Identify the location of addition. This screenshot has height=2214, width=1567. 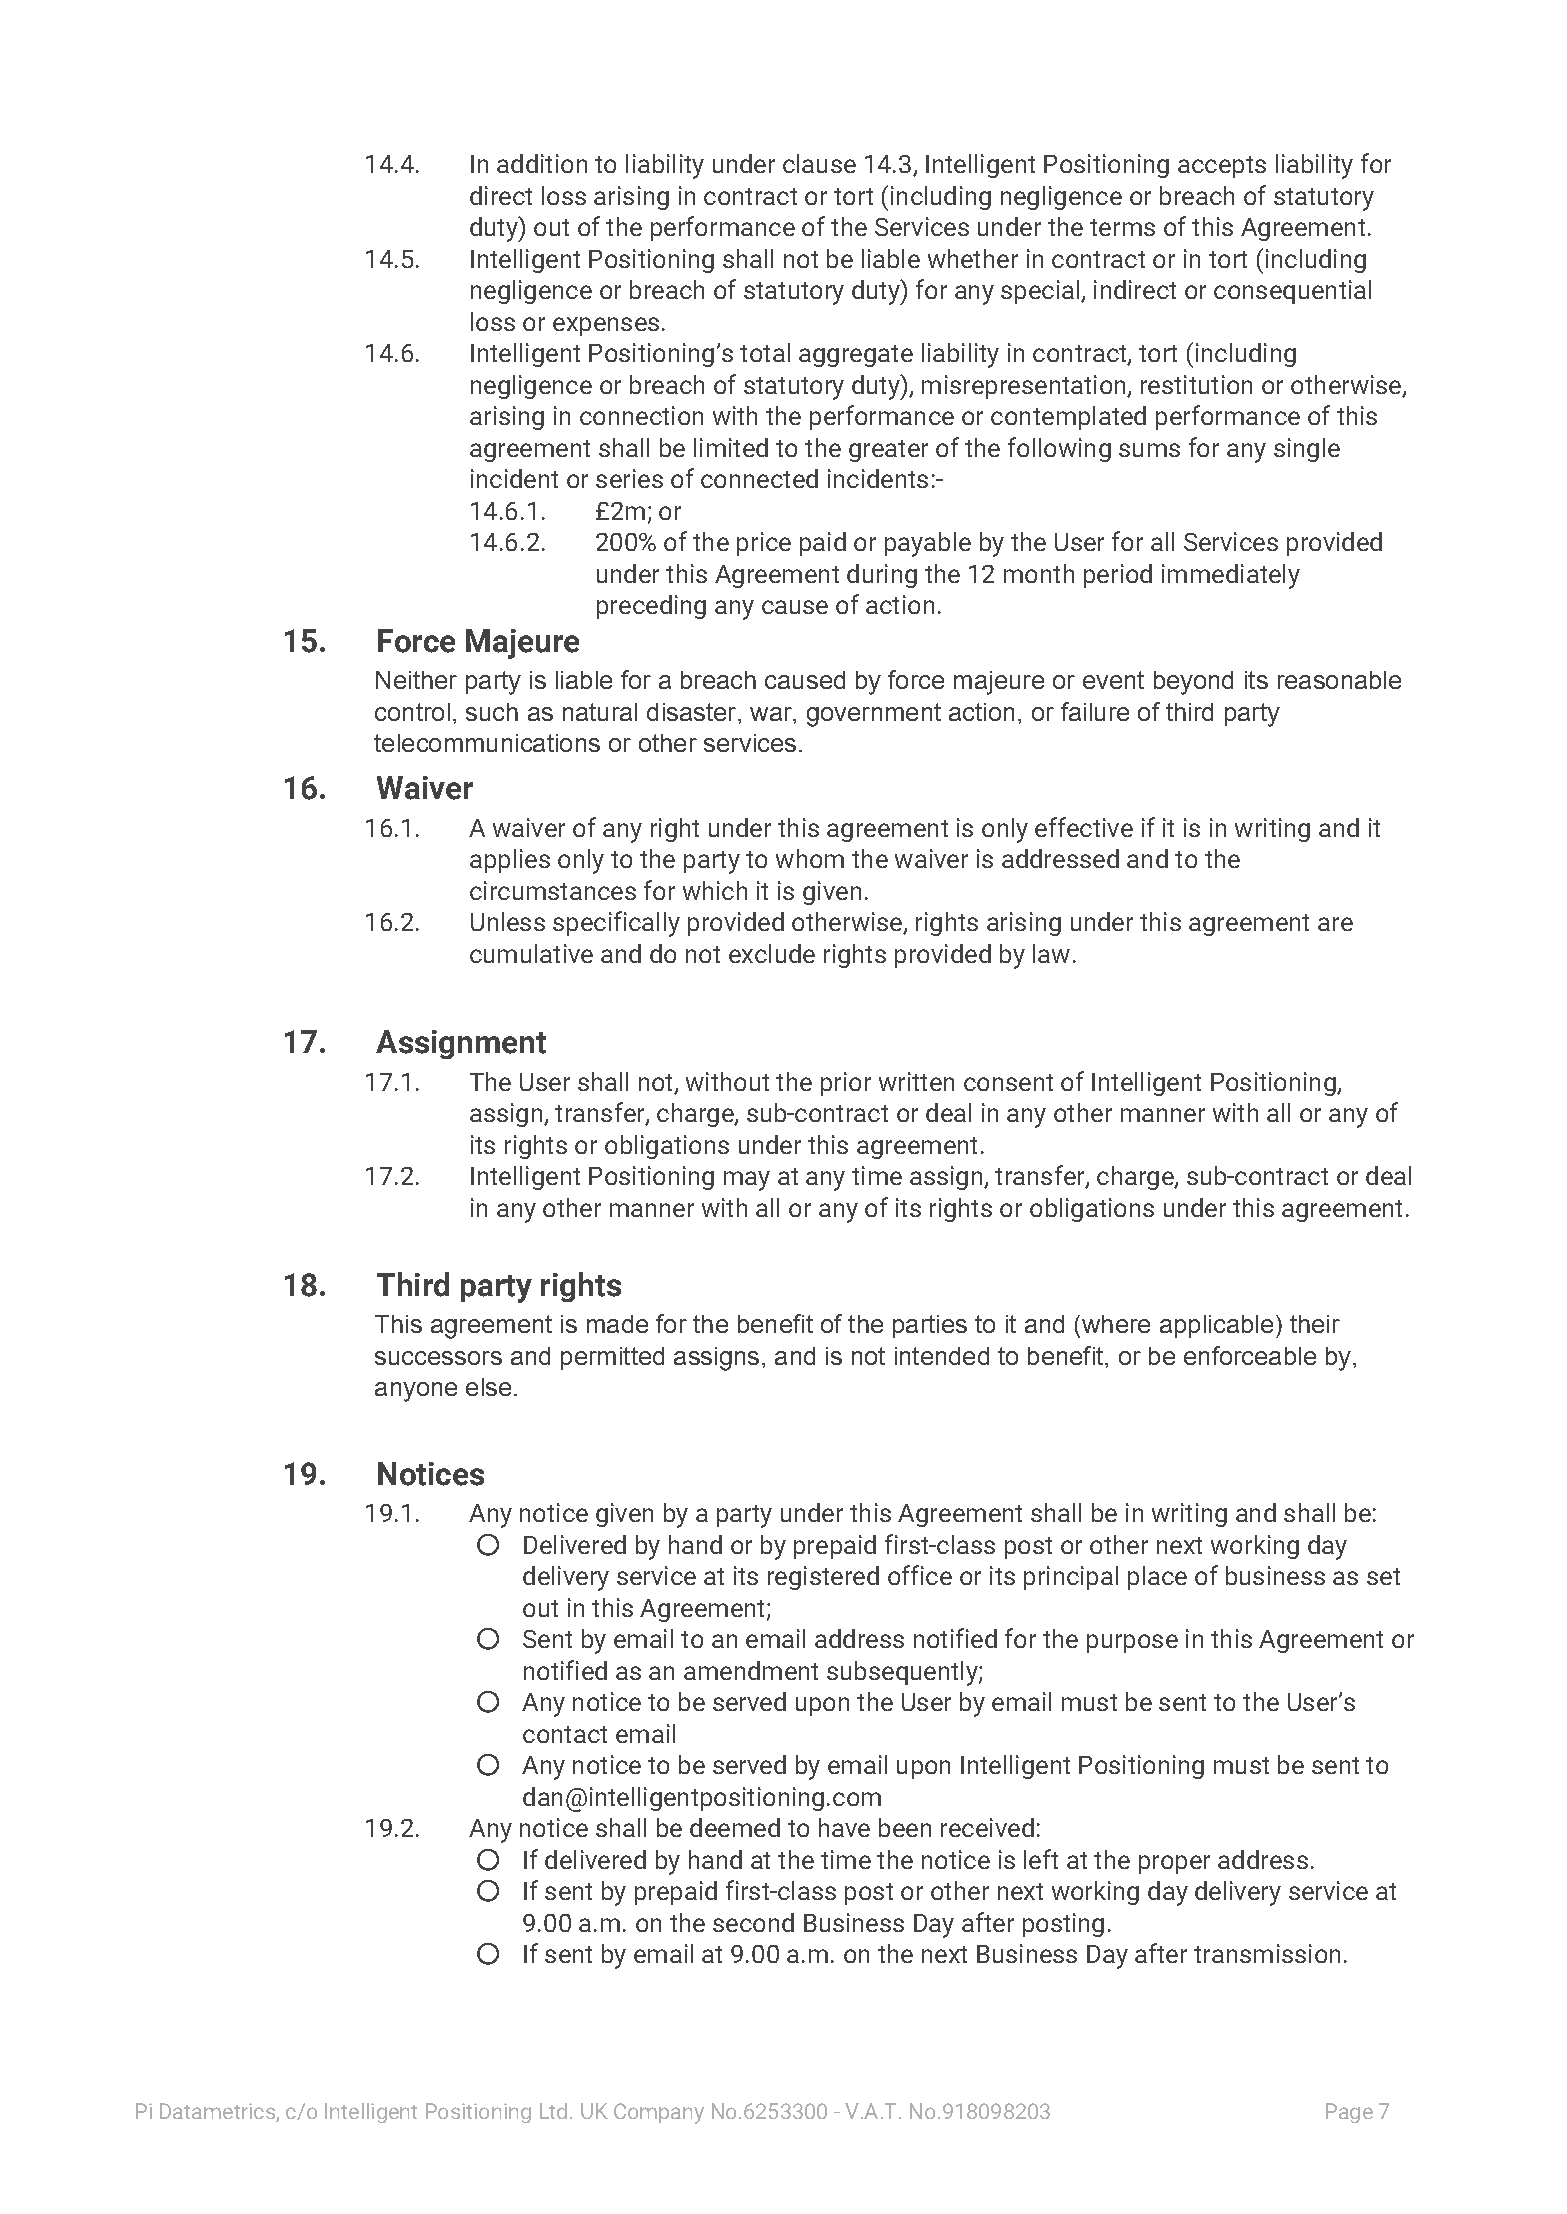
(542, 163).
